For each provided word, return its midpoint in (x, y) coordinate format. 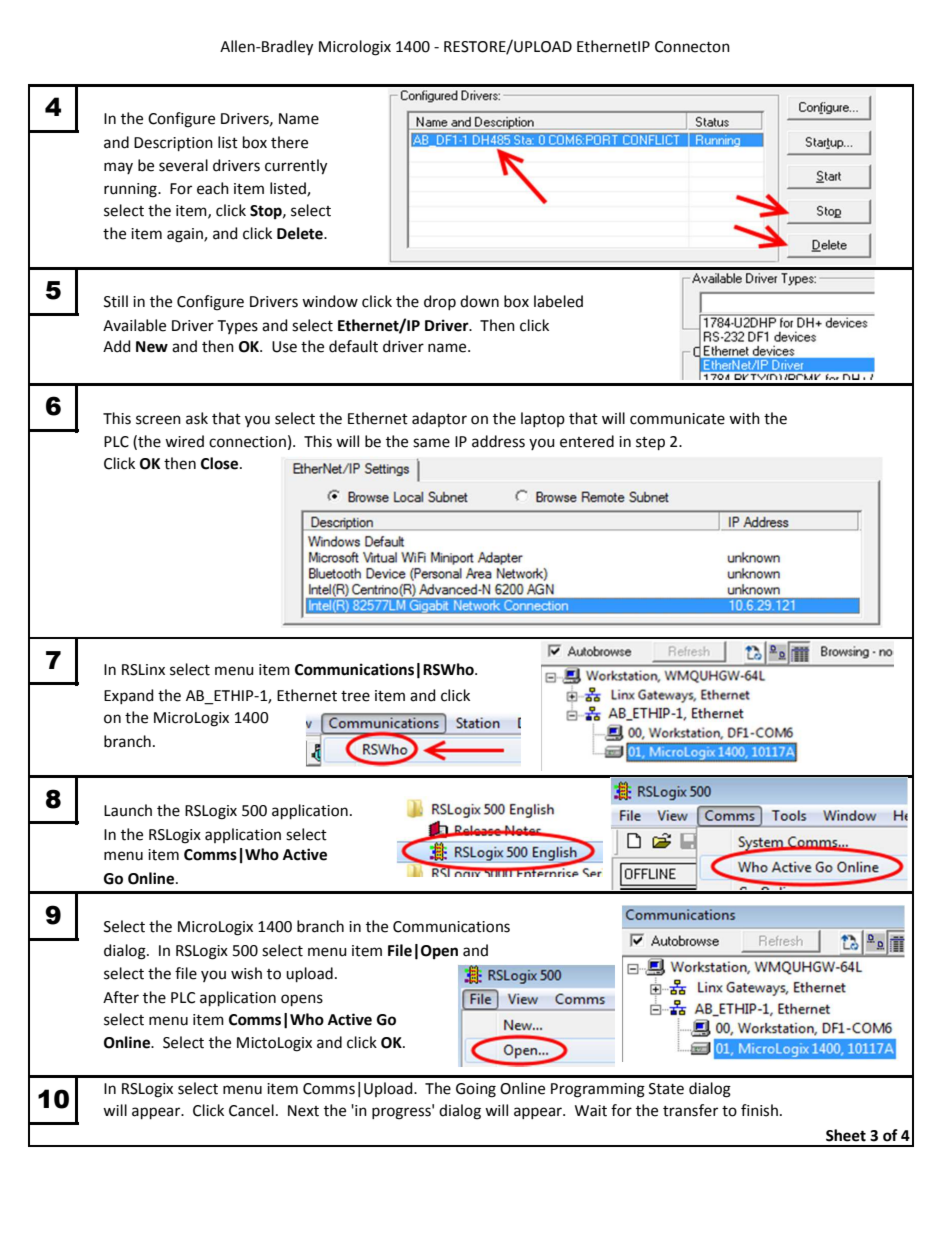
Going (476, 1090)
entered (587, 441)
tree (355, 696)
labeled (558, 301)
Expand (129, 696)
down (479, 301)
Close (221, 463)
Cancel (251, 1110)
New (152, 347)
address (498, 441)
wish (246, 973)
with (744, 418)
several (183, 165)
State (666, 1089)
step (650, 443)
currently (296, 167)
